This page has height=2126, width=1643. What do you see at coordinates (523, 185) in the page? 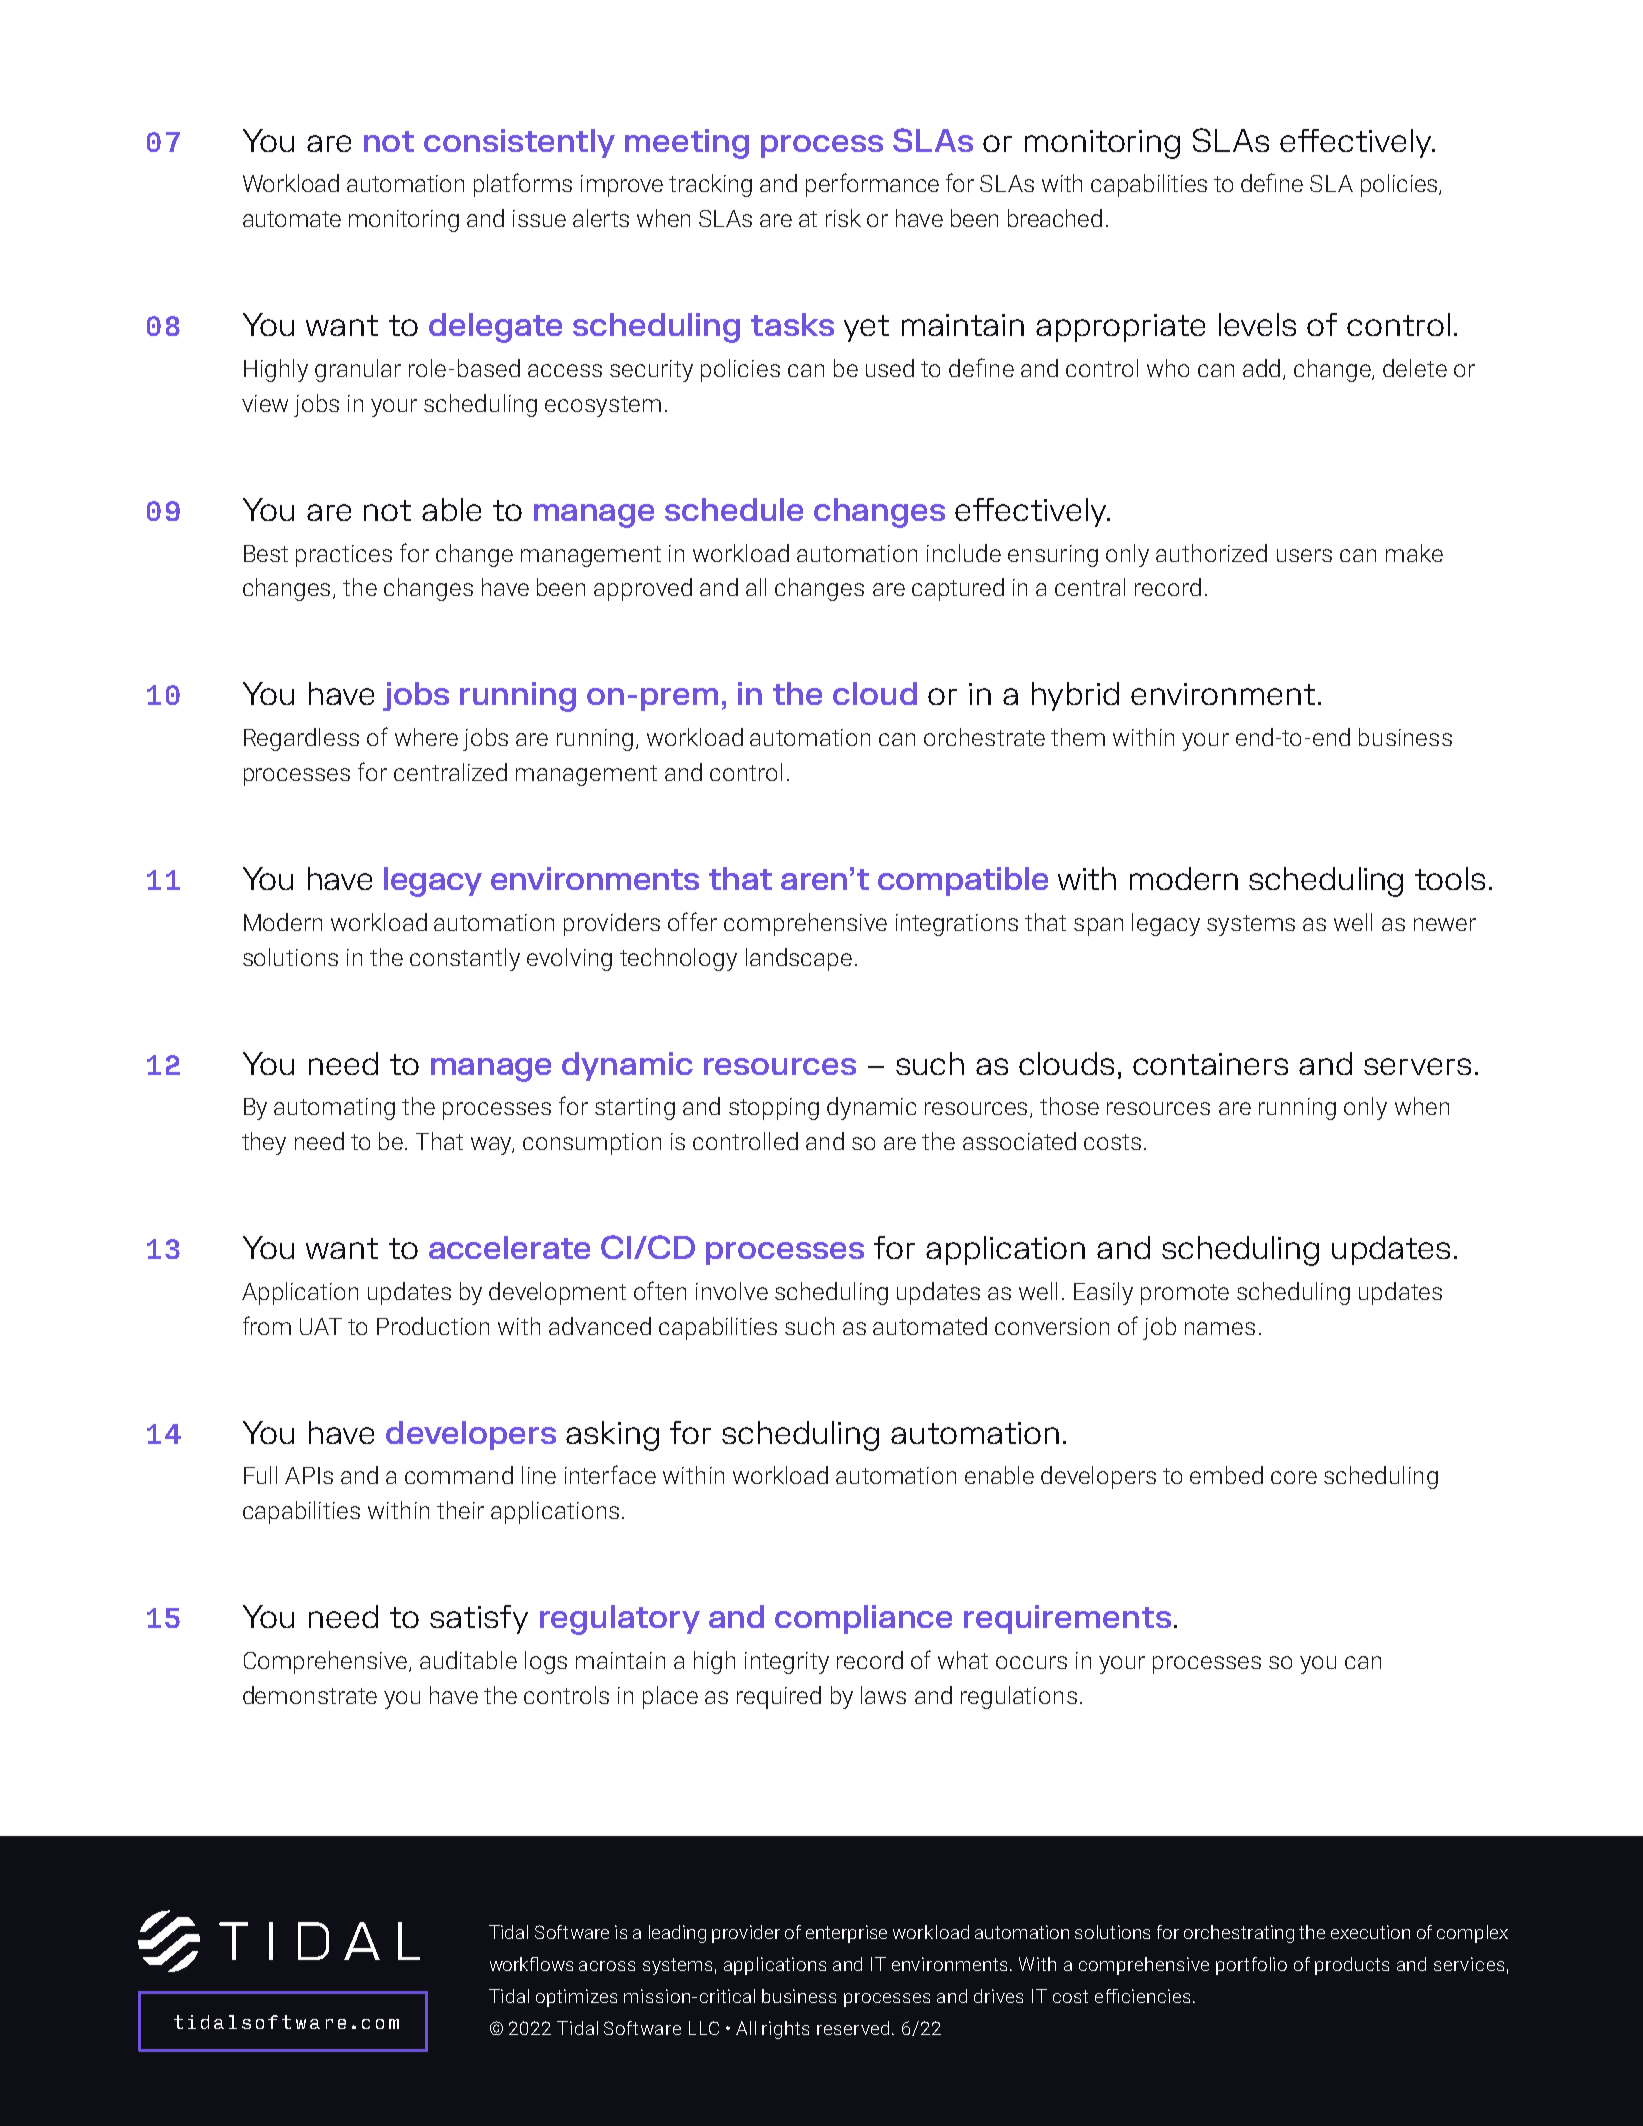
I see `platforms` at bounding box center [523, 185].
